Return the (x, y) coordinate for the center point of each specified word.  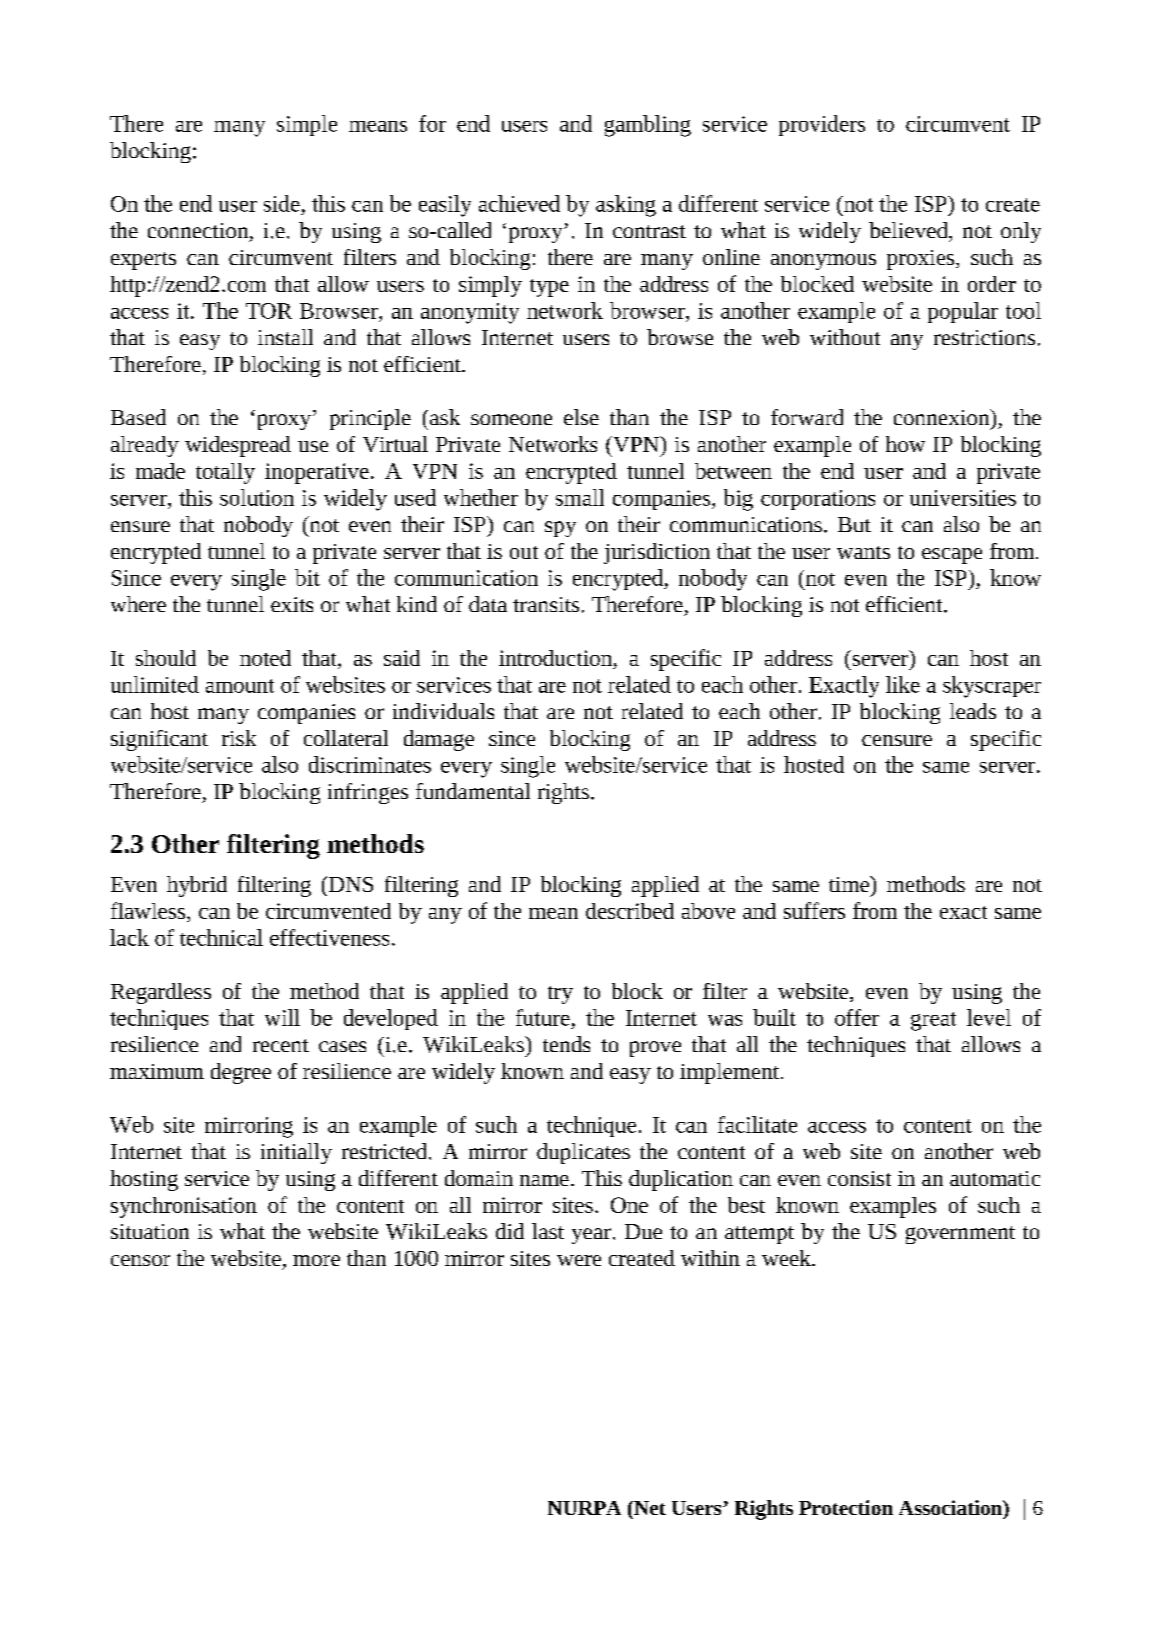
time (850, 884)
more (316, 1260)
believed (909, 230)
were (579, 1260)
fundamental (473, 791)
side (282, 203)
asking (626, 206)
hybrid (197, 886)
